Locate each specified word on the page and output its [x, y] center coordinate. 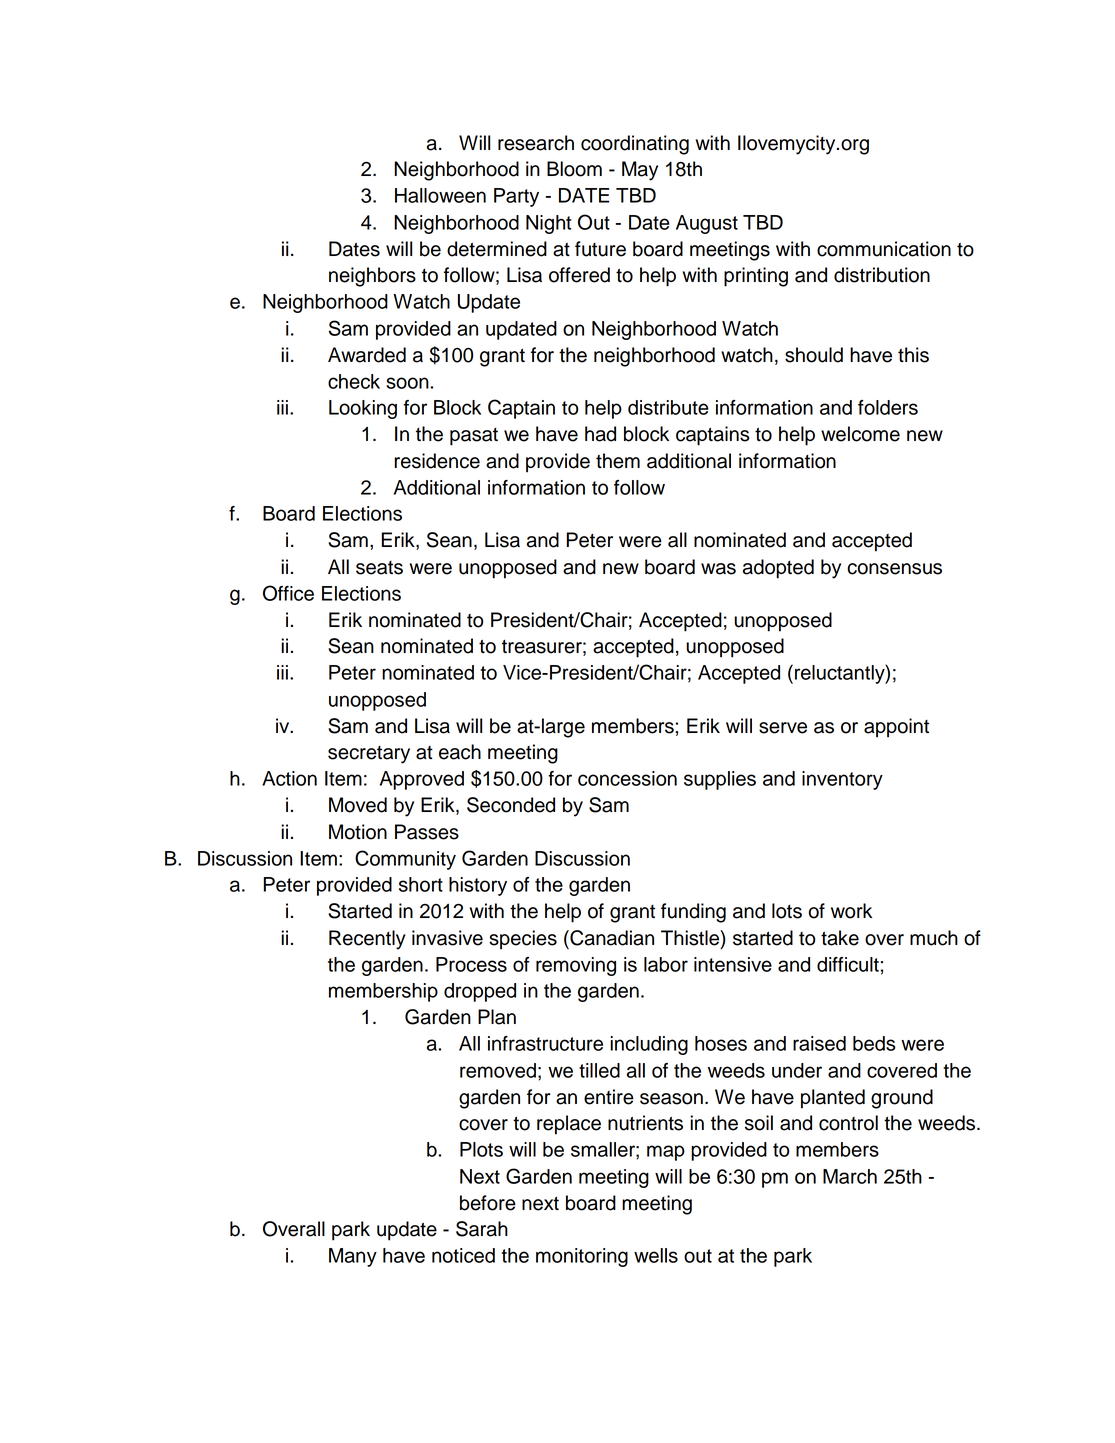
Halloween [440, 195]
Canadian [611, 938]
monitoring [582, 1257]
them [618, 461]
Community [405, 860]
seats [379, 568]
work [851, 911]
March [850, 1176]
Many [353, 1257]
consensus [894, 569]
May [640, 171]
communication [884, 249]
